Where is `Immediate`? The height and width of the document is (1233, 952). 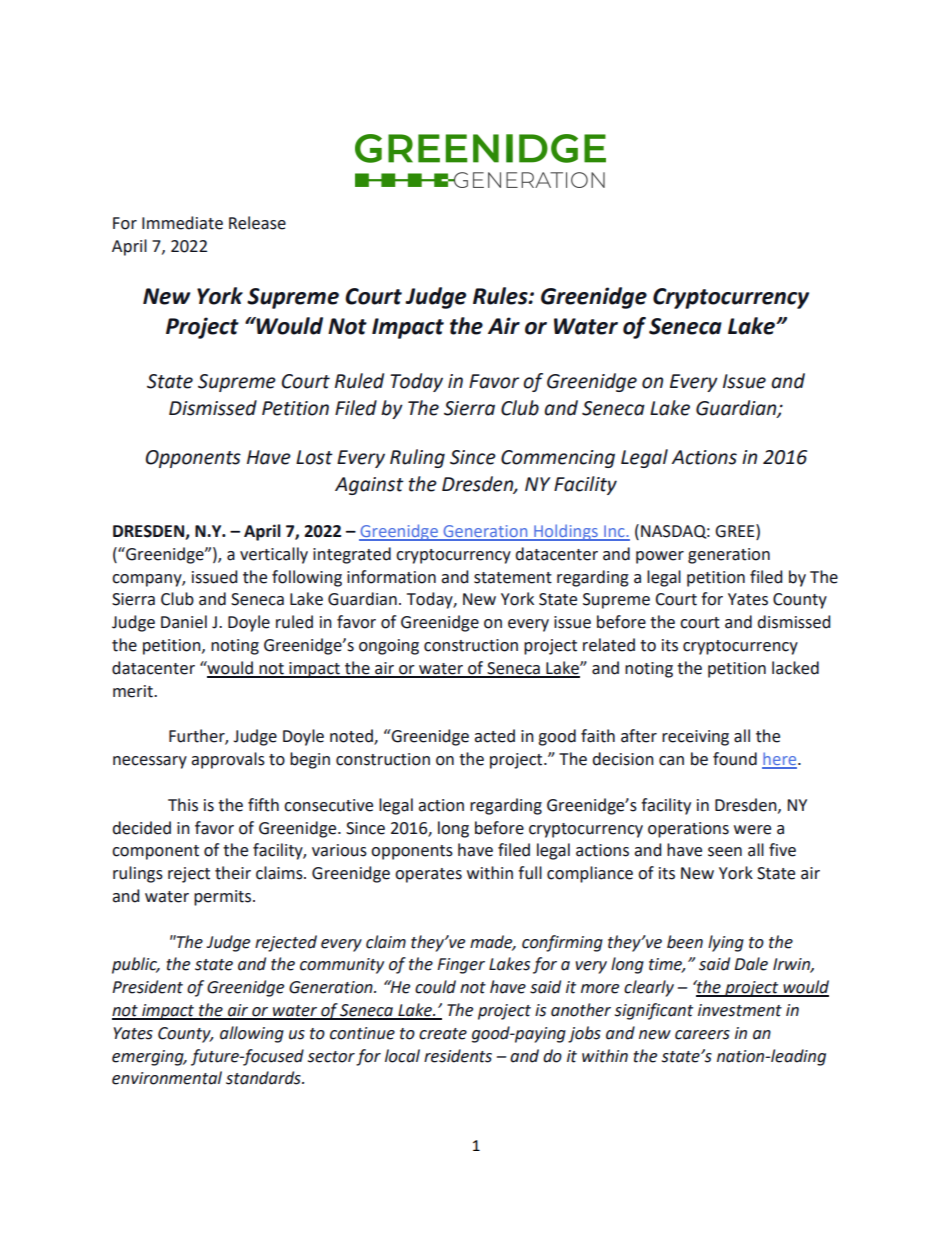 Immediate is located at coordinates (182, 223).
